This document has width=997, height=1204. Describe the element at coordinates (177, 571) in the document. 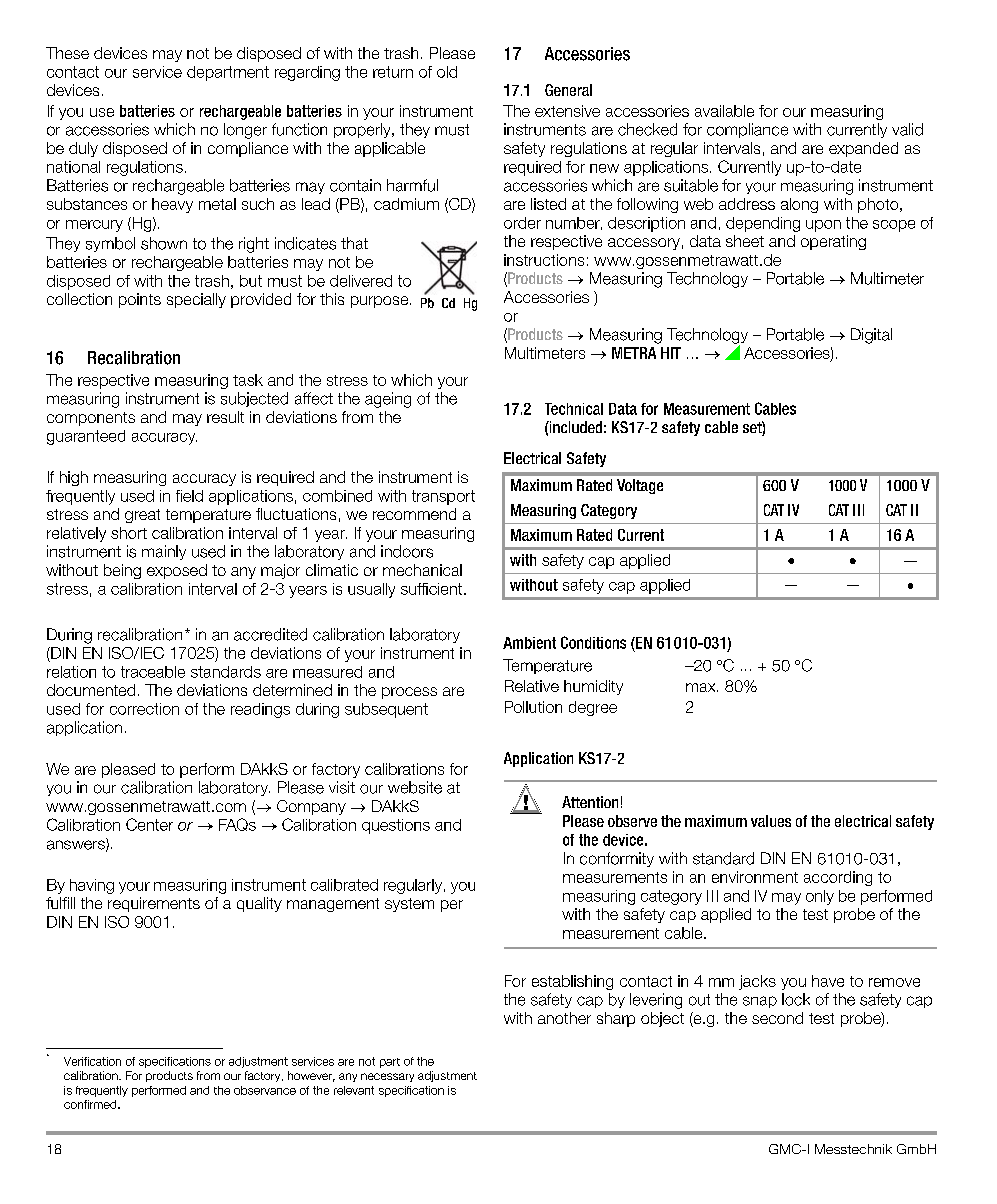

I see `exposed` at that location.
